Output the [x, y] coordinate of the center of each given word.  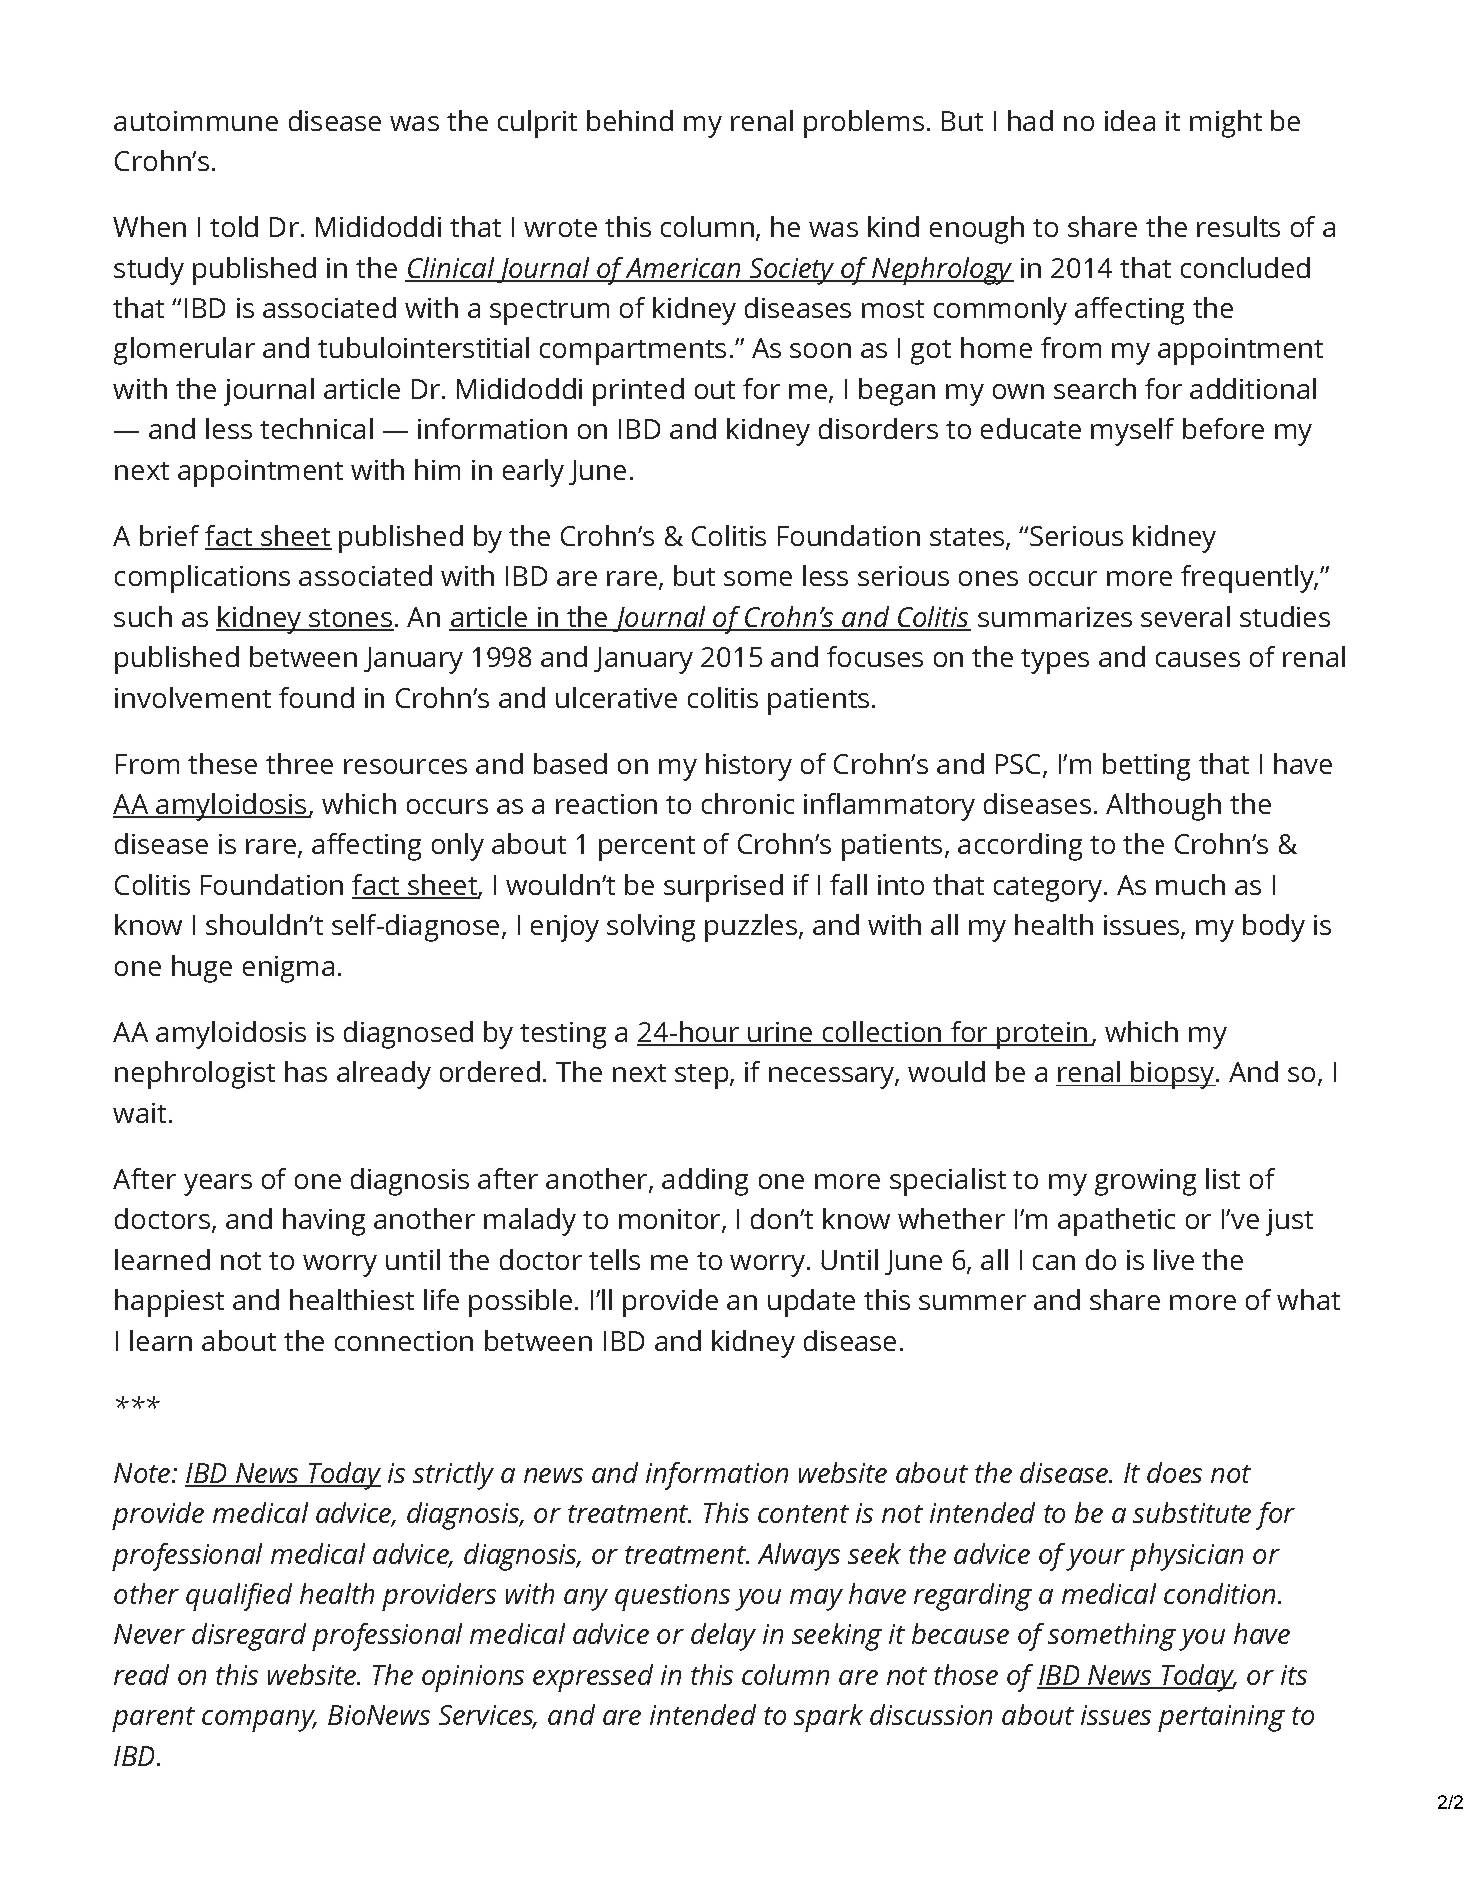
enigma [288, 969]
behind [630, 120]
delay [723, 1637]
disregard [249, 1637]
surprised [723, 888]
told [234, 226]
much [1190, 884]
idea [1130, 120]
